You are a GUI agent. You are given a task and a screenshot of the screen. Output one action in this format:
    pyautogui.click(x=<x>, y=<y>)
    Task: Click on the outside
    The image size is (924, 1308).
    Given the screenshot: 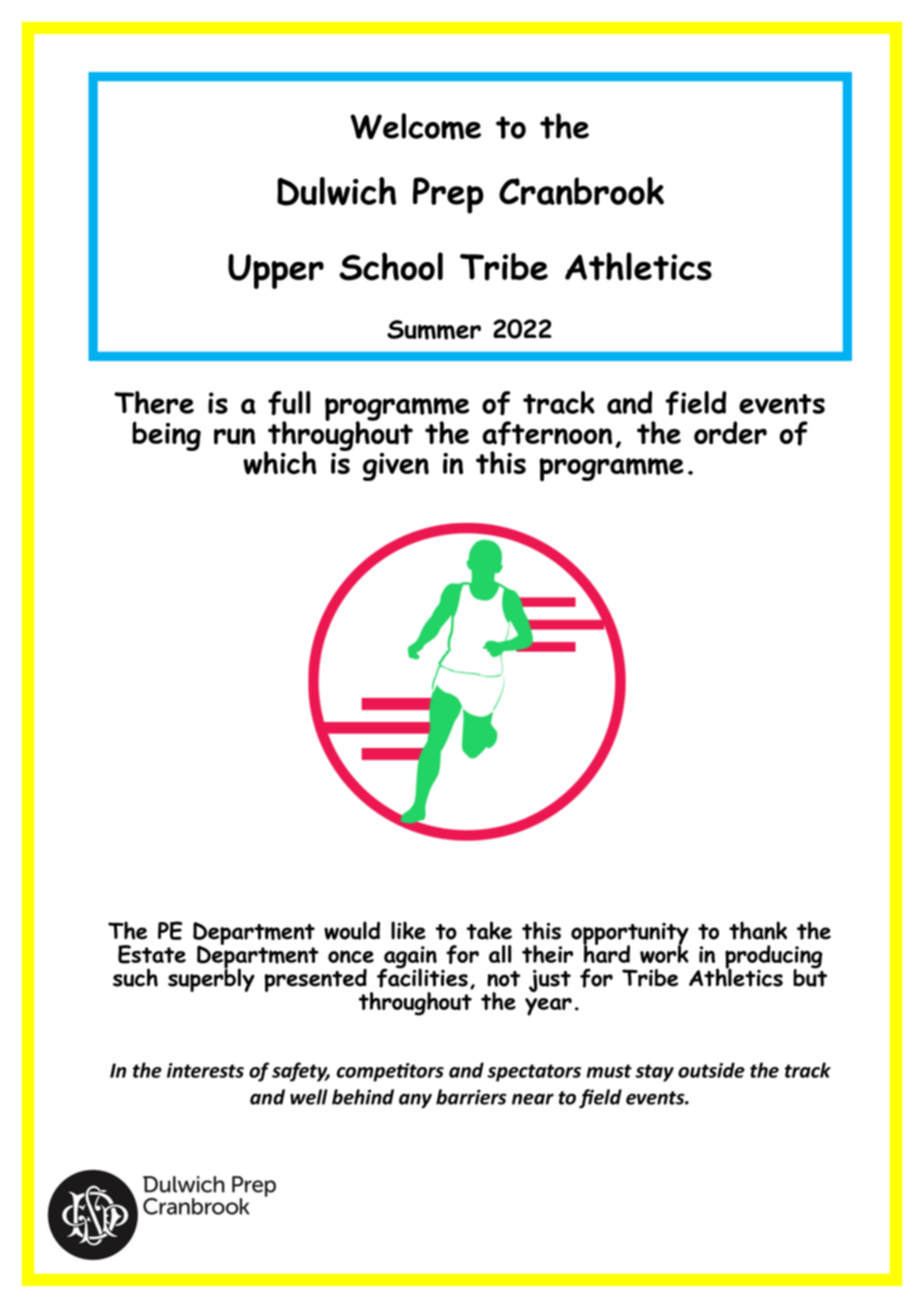 What is the action you would take?
    pyautogui.click(x=711, y=1070)
